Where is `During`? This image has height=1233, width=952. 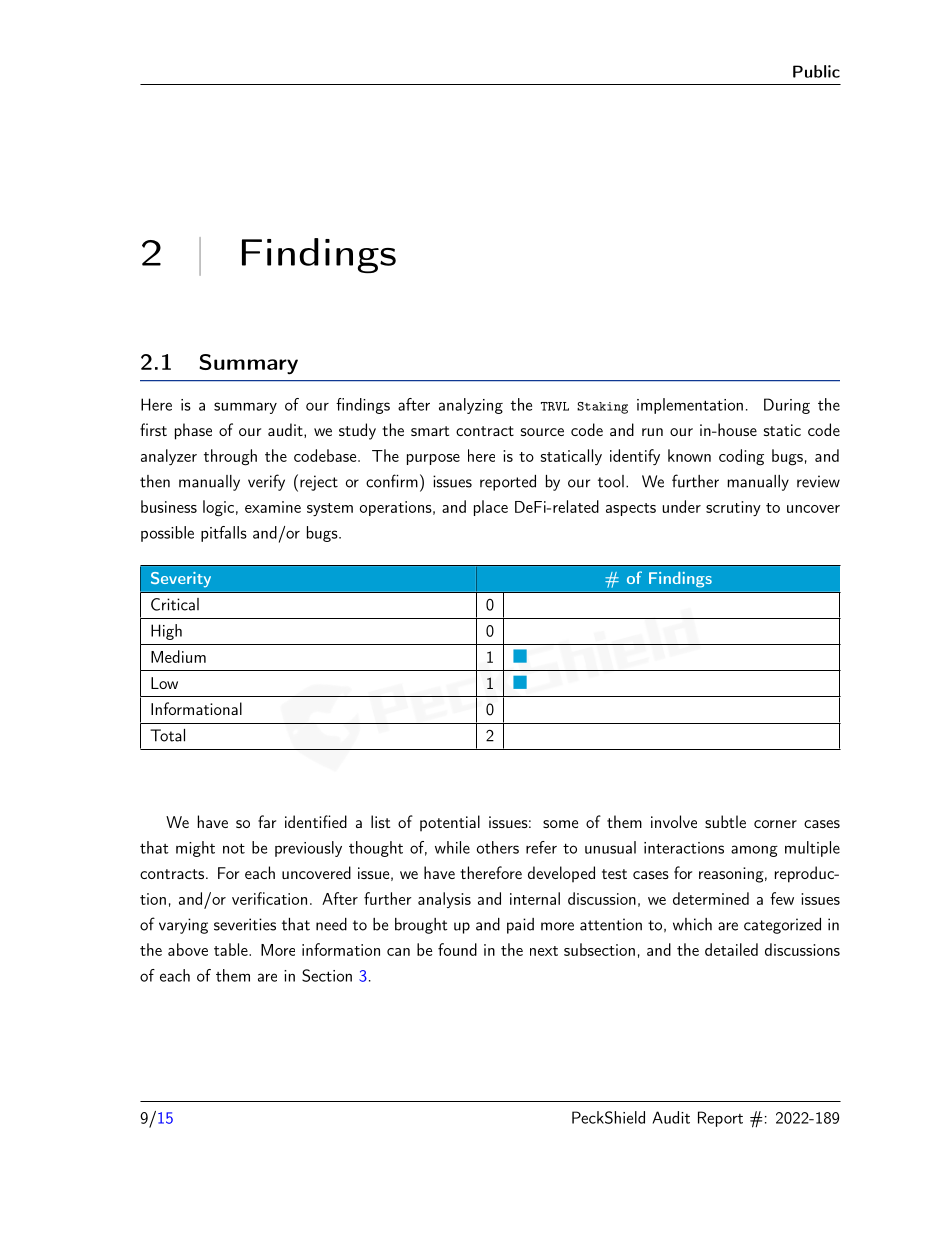 During is located at coordinates (787, 406).
